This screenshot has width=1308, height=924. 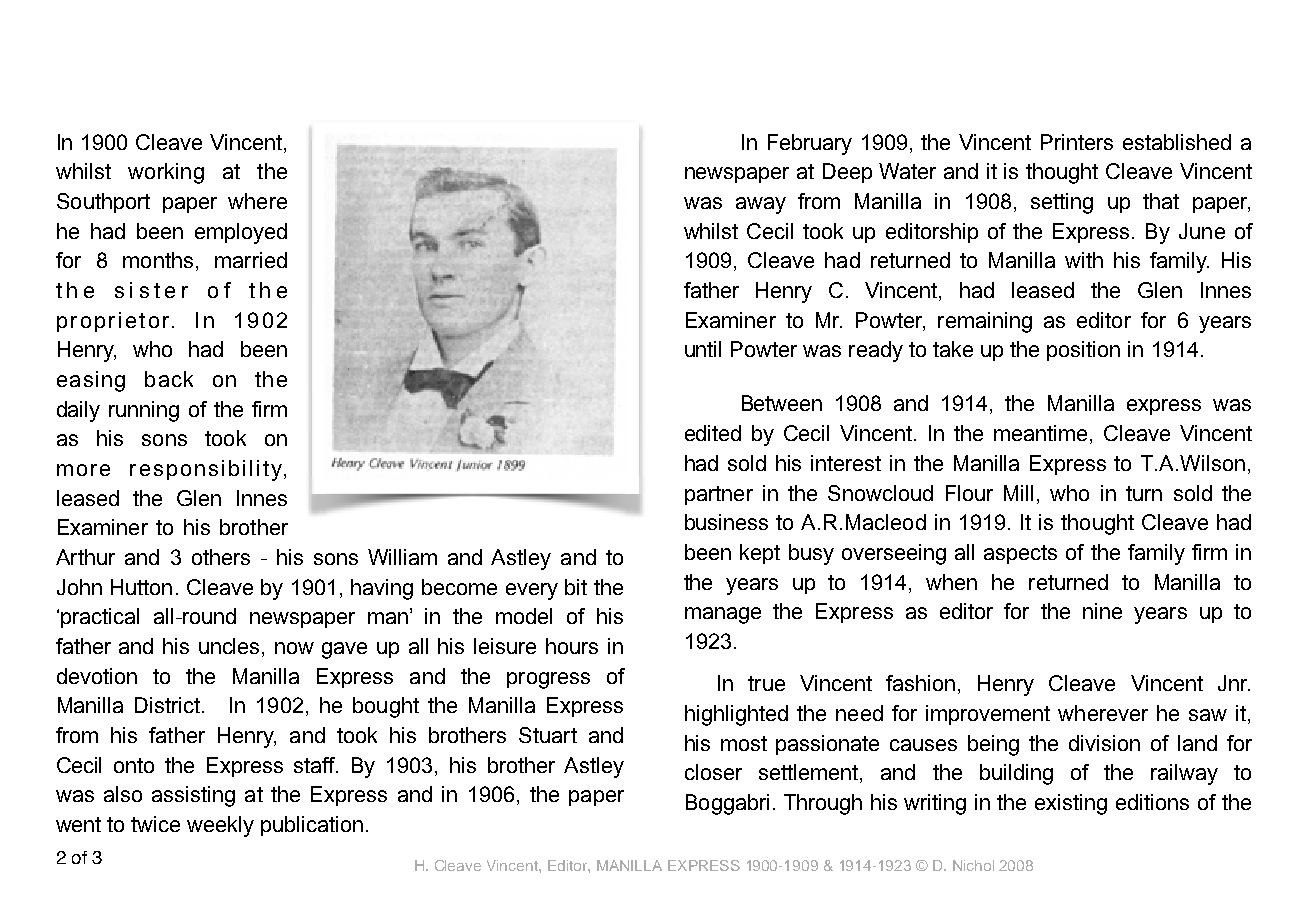 What do you see at coordinates (810, 144) in the screenshot?
I see `February` at bounding box center [810, 144].
